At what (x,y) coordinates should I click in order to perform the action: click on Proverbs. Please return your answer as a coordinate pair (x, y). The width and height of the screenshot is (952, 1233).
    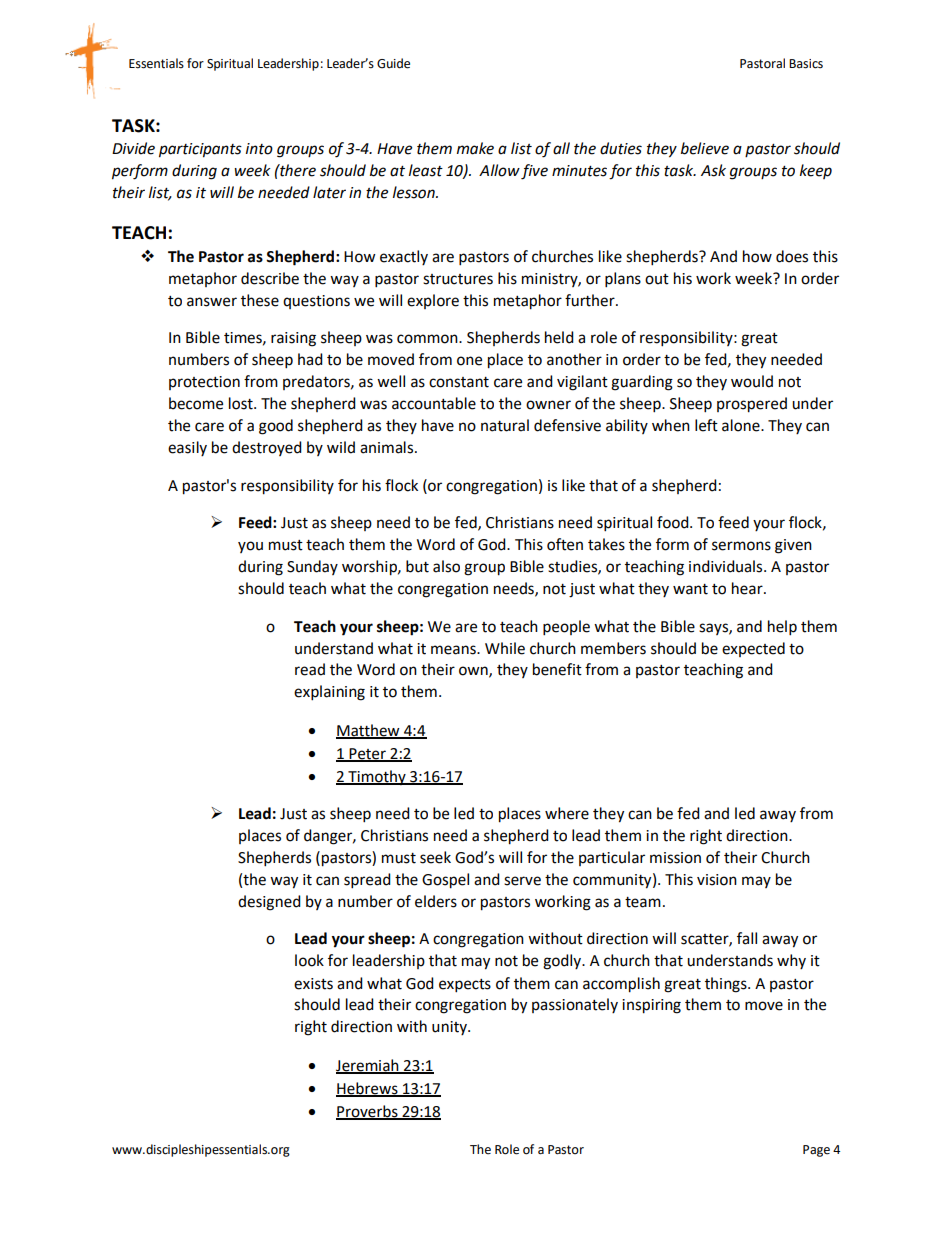
    Looking at the image, I should click on (368, 1112).
